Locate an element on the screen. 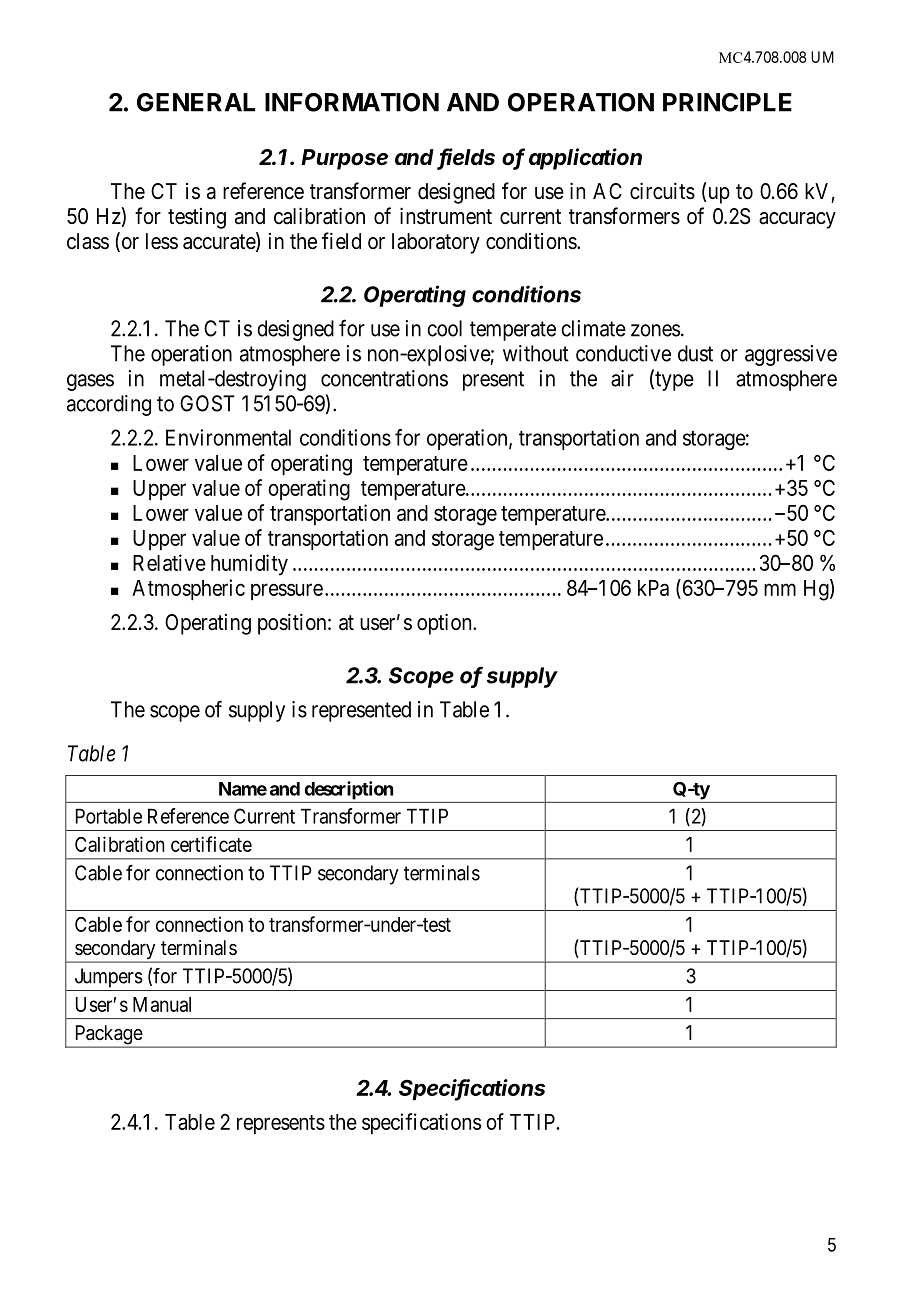 This screenshot has width=924, height=1308. concentrations is located at coordinates (384, 378).
